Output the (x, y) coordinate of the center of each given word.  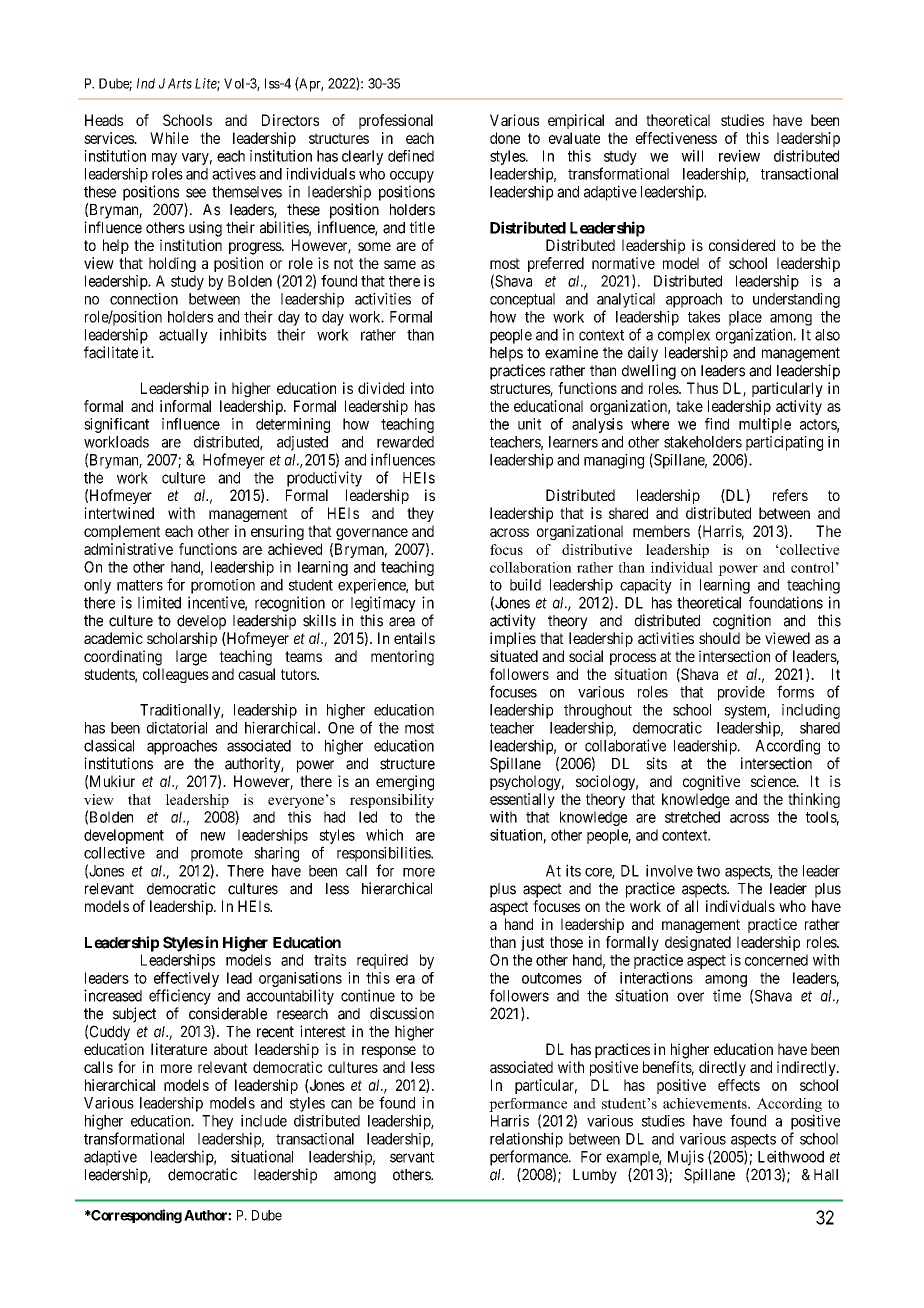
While (169, 138)
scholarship (182, 639)
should (719, 638)
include (264, 1120)
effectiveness (676, 138)
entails (414, 638)
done (505, 138)
